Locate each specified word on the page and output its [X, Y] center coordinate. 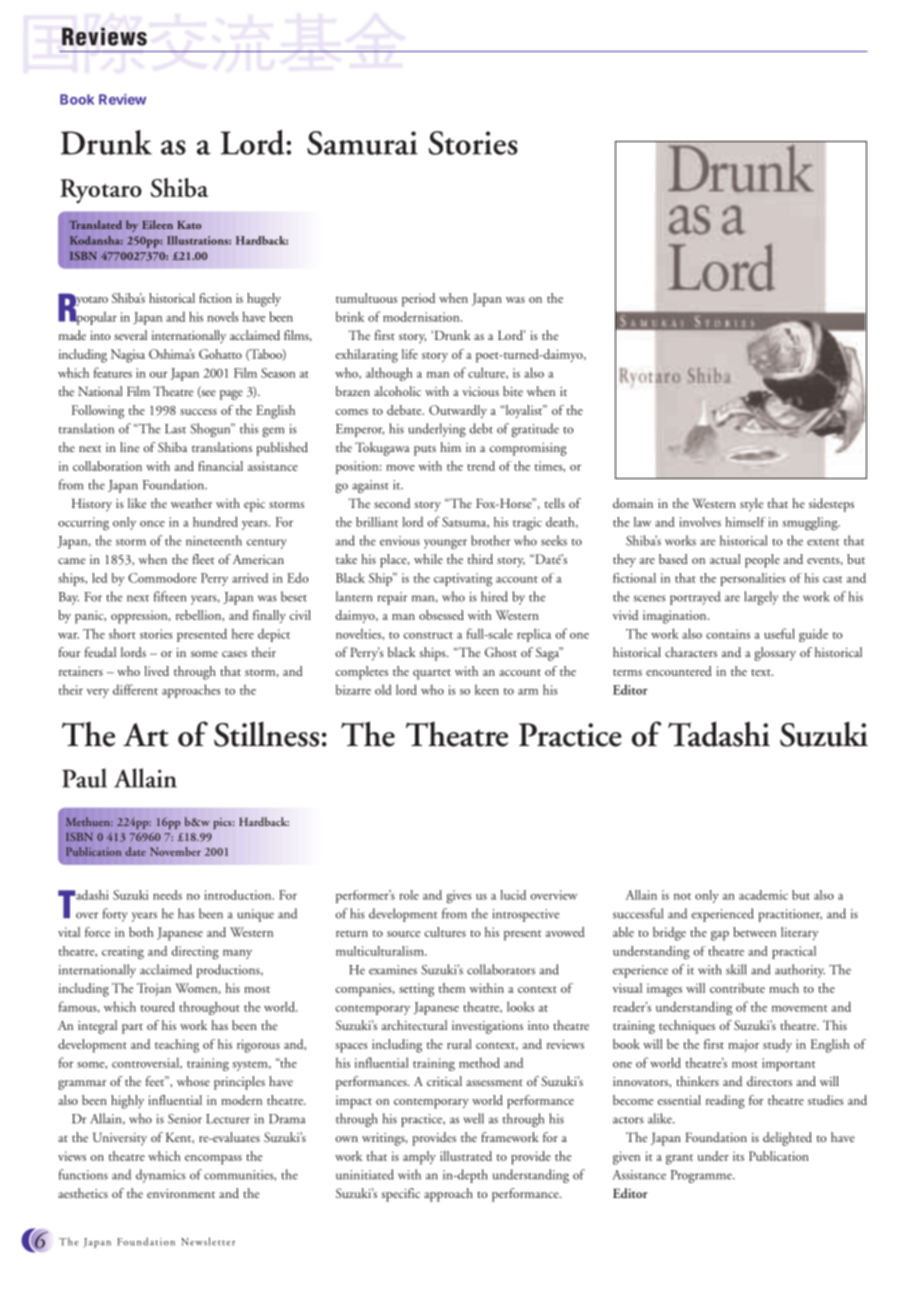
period [418, 300]
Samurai [362, 143]
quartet [432, 674]
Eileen [157, 224]
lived [156, 671]
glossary [775, 654]
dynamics [160, 1176]
